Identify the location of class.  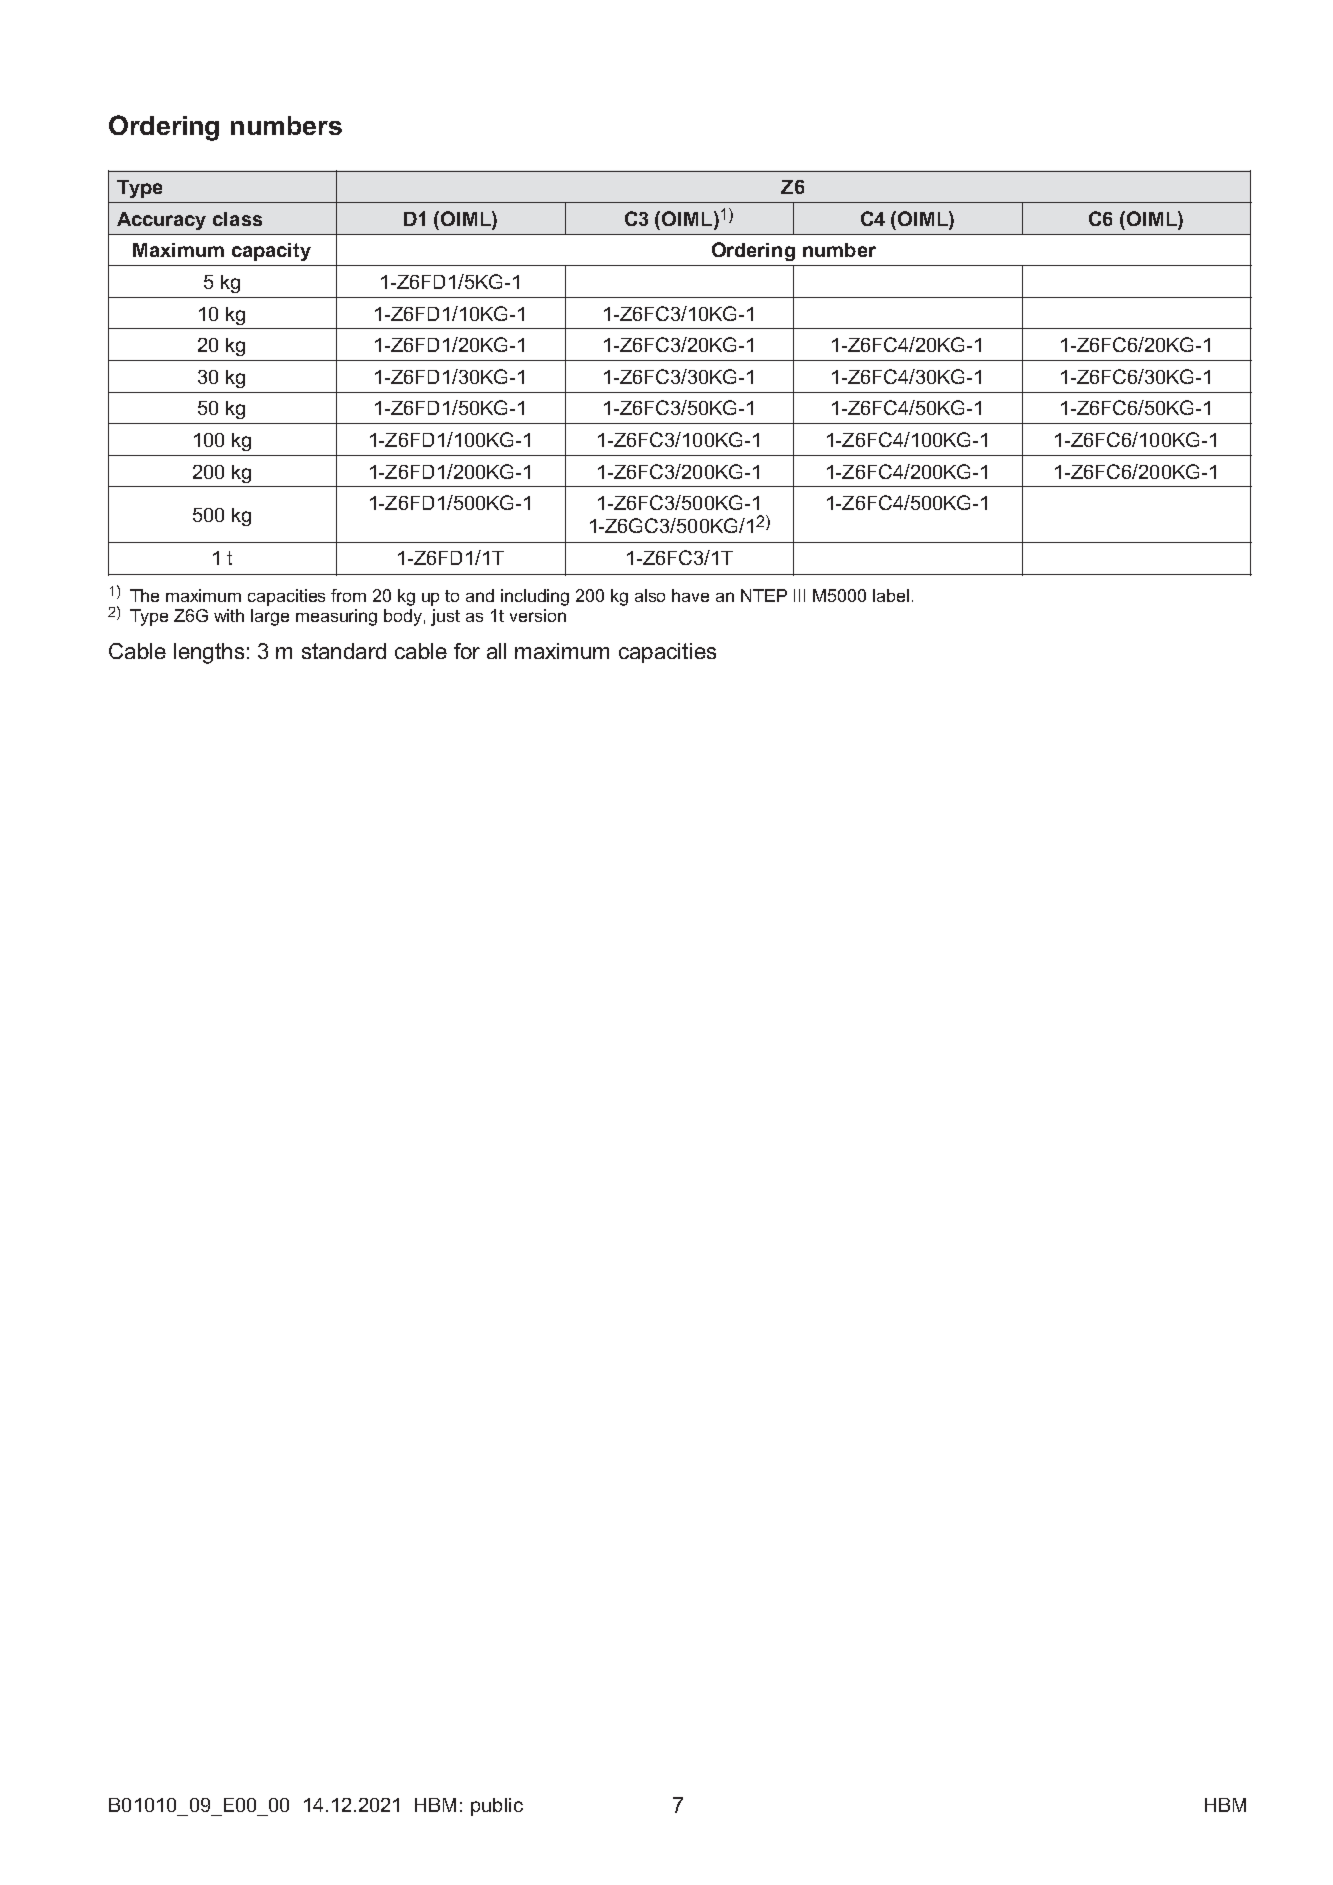
(237, 219).
